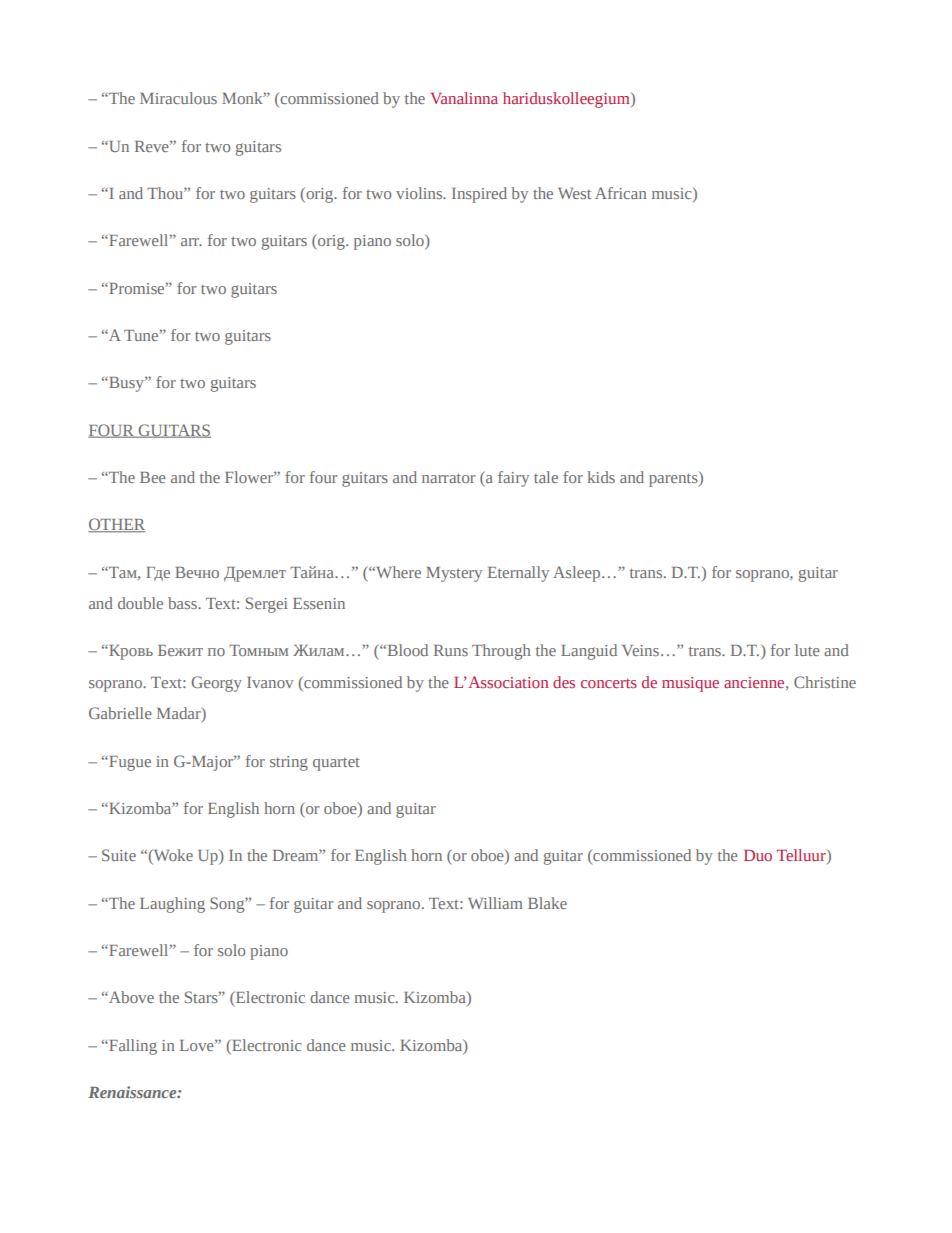  I want to click on Duo, so click(758, 855).
